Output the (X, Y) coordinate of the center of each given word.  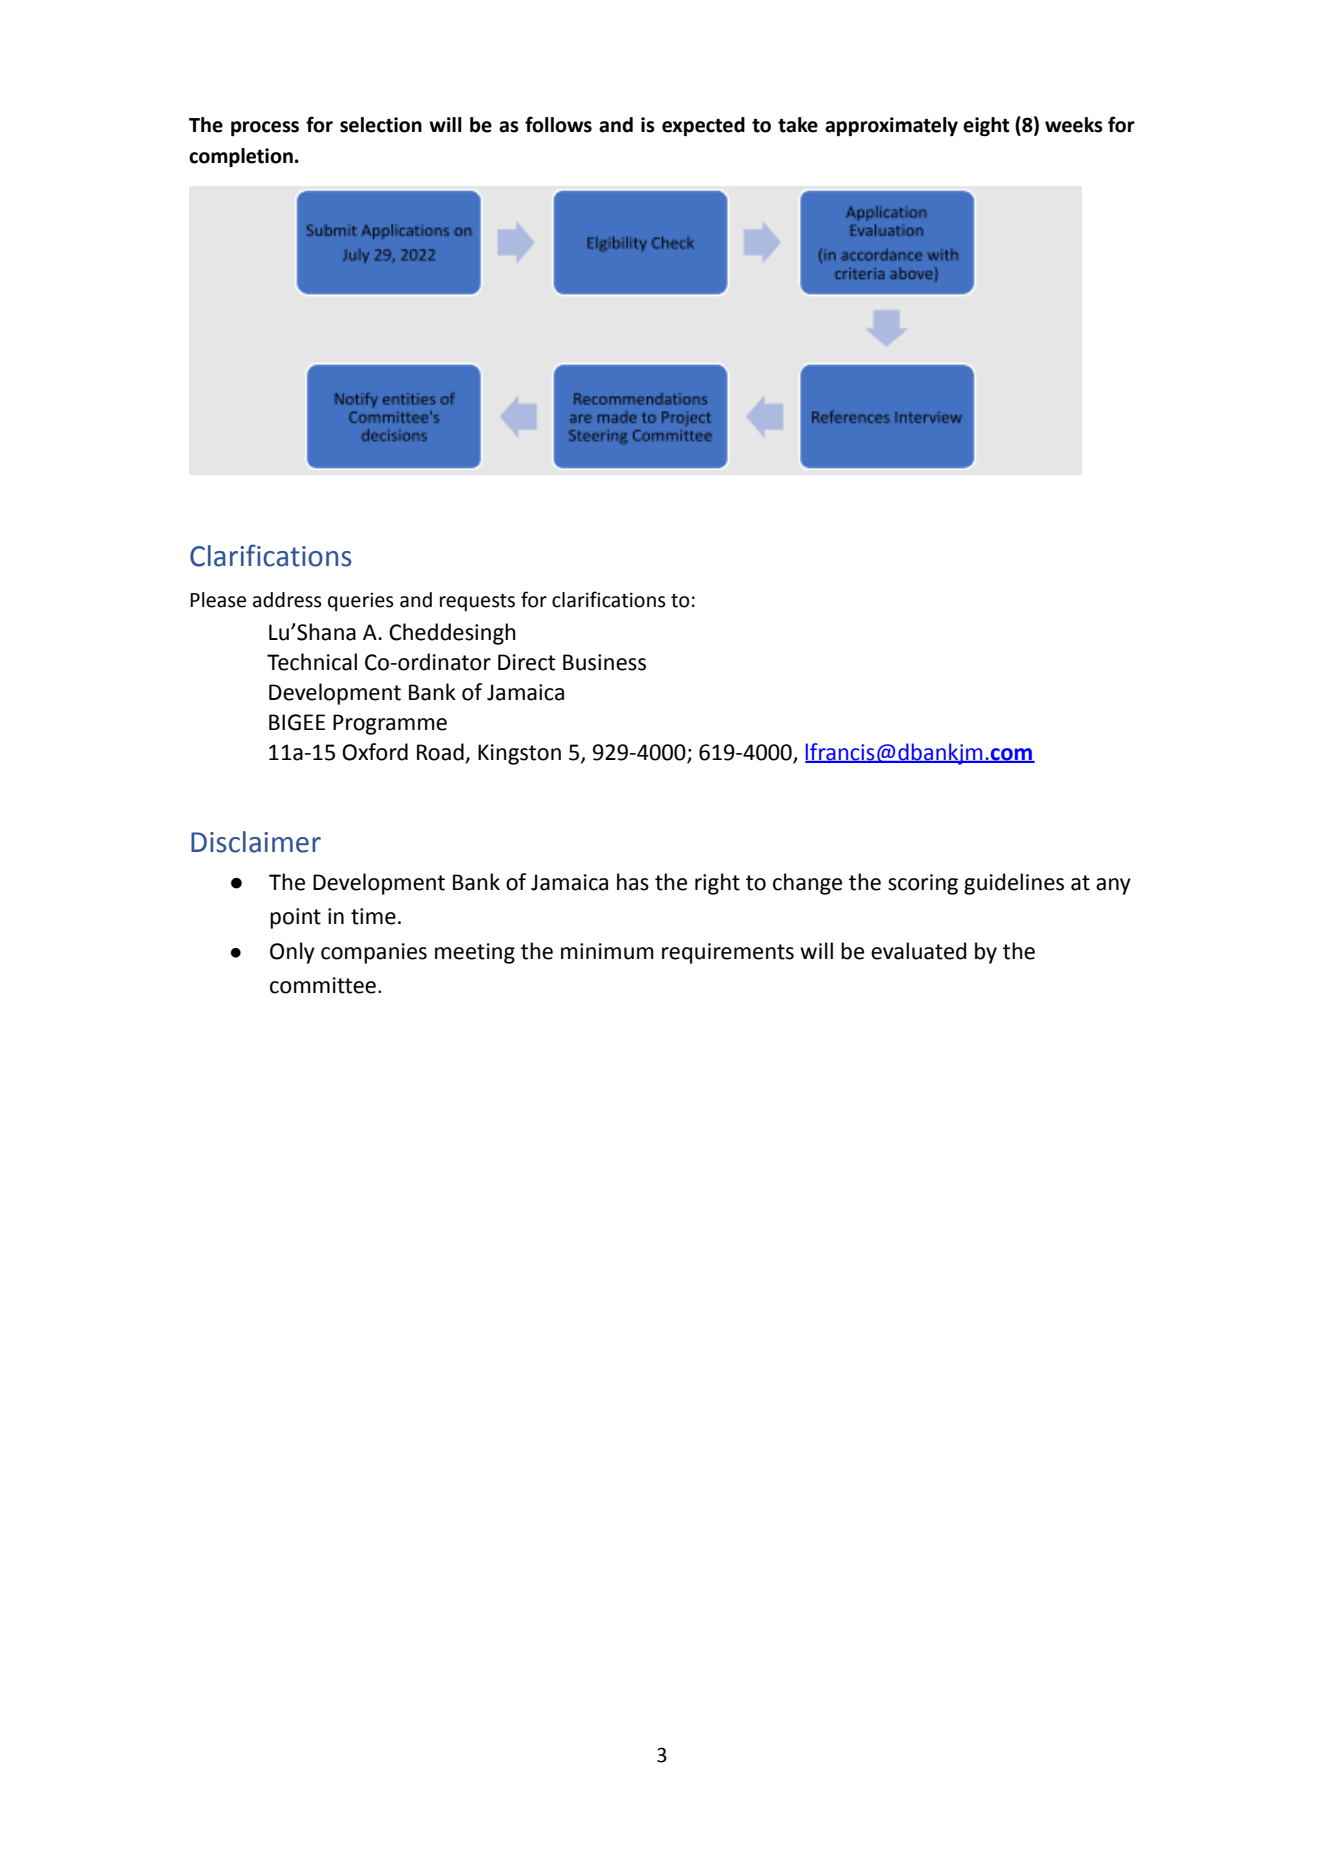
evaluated (918, 951)
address (287, 600)
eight (986, 126)
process (265, 128)
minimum (607, 951)
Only (292, 953)
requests (477, 602)
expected (703, 126)
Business (604, 662)
